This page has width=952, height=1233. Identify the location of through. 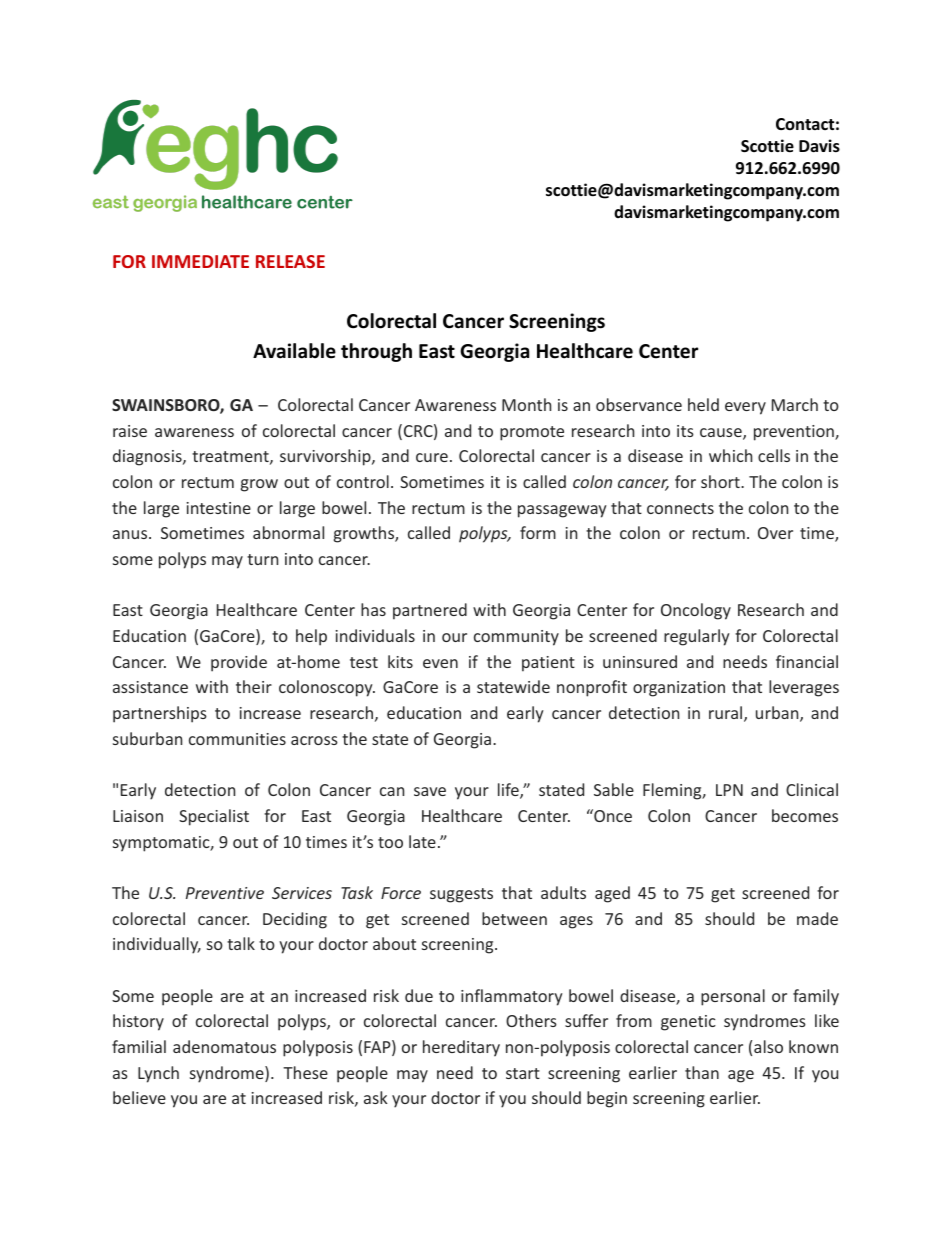
(376, 352).
